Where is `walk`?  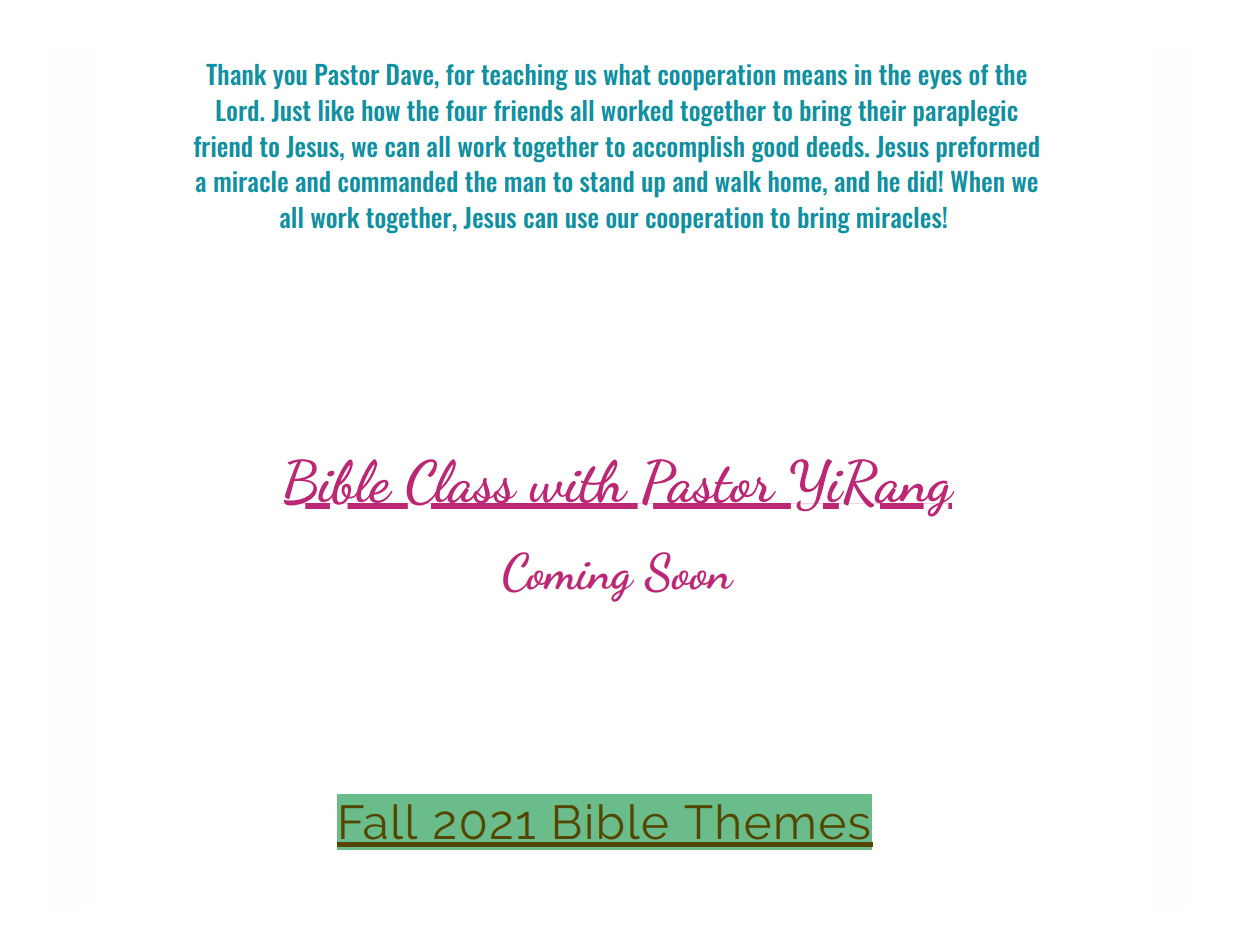
walk is located at coordinates (738, 181).
